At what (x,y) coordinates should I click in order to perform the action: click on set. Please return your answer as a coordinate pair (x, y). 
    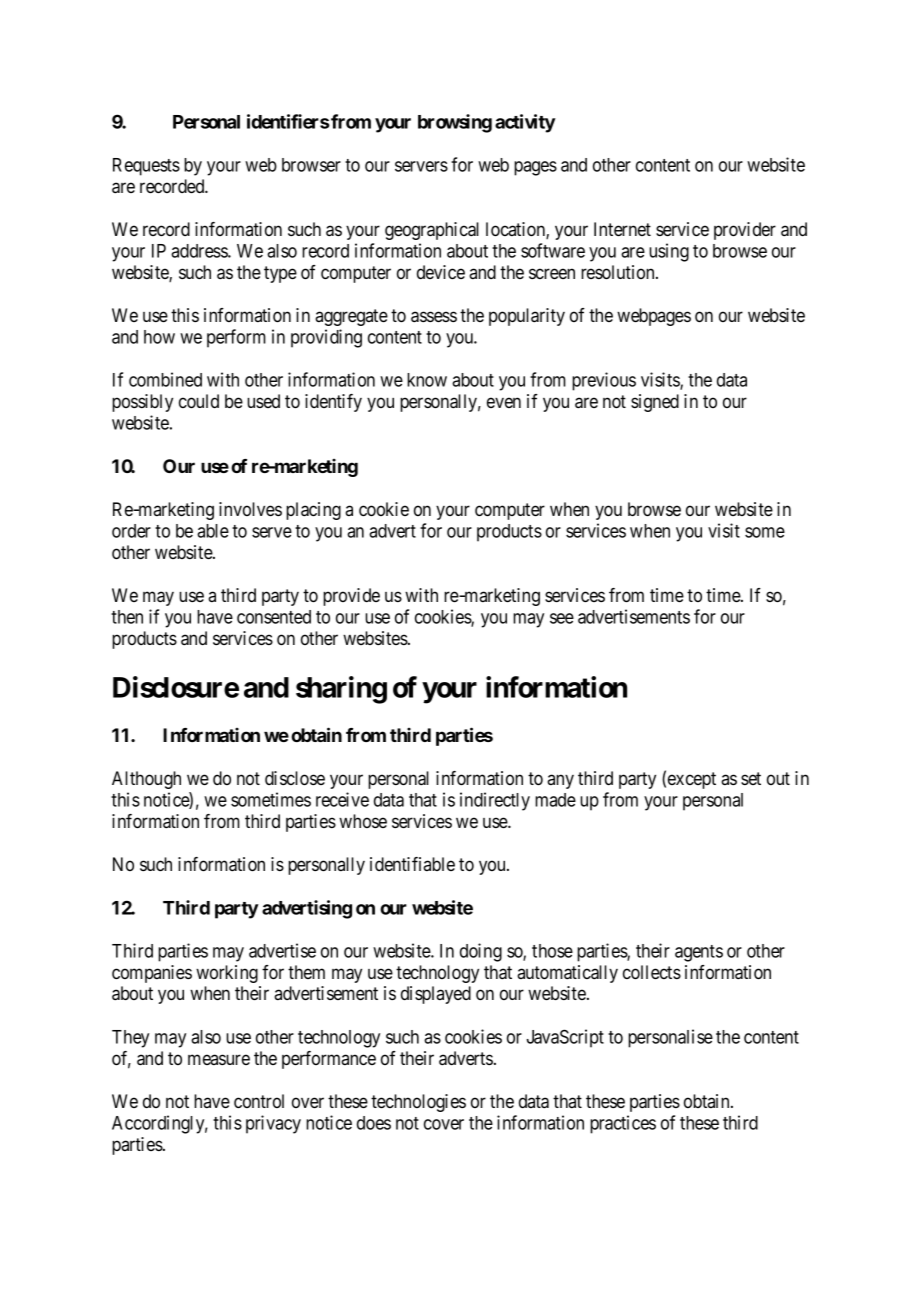
    Looking at the image, I should click on (751, 778).
